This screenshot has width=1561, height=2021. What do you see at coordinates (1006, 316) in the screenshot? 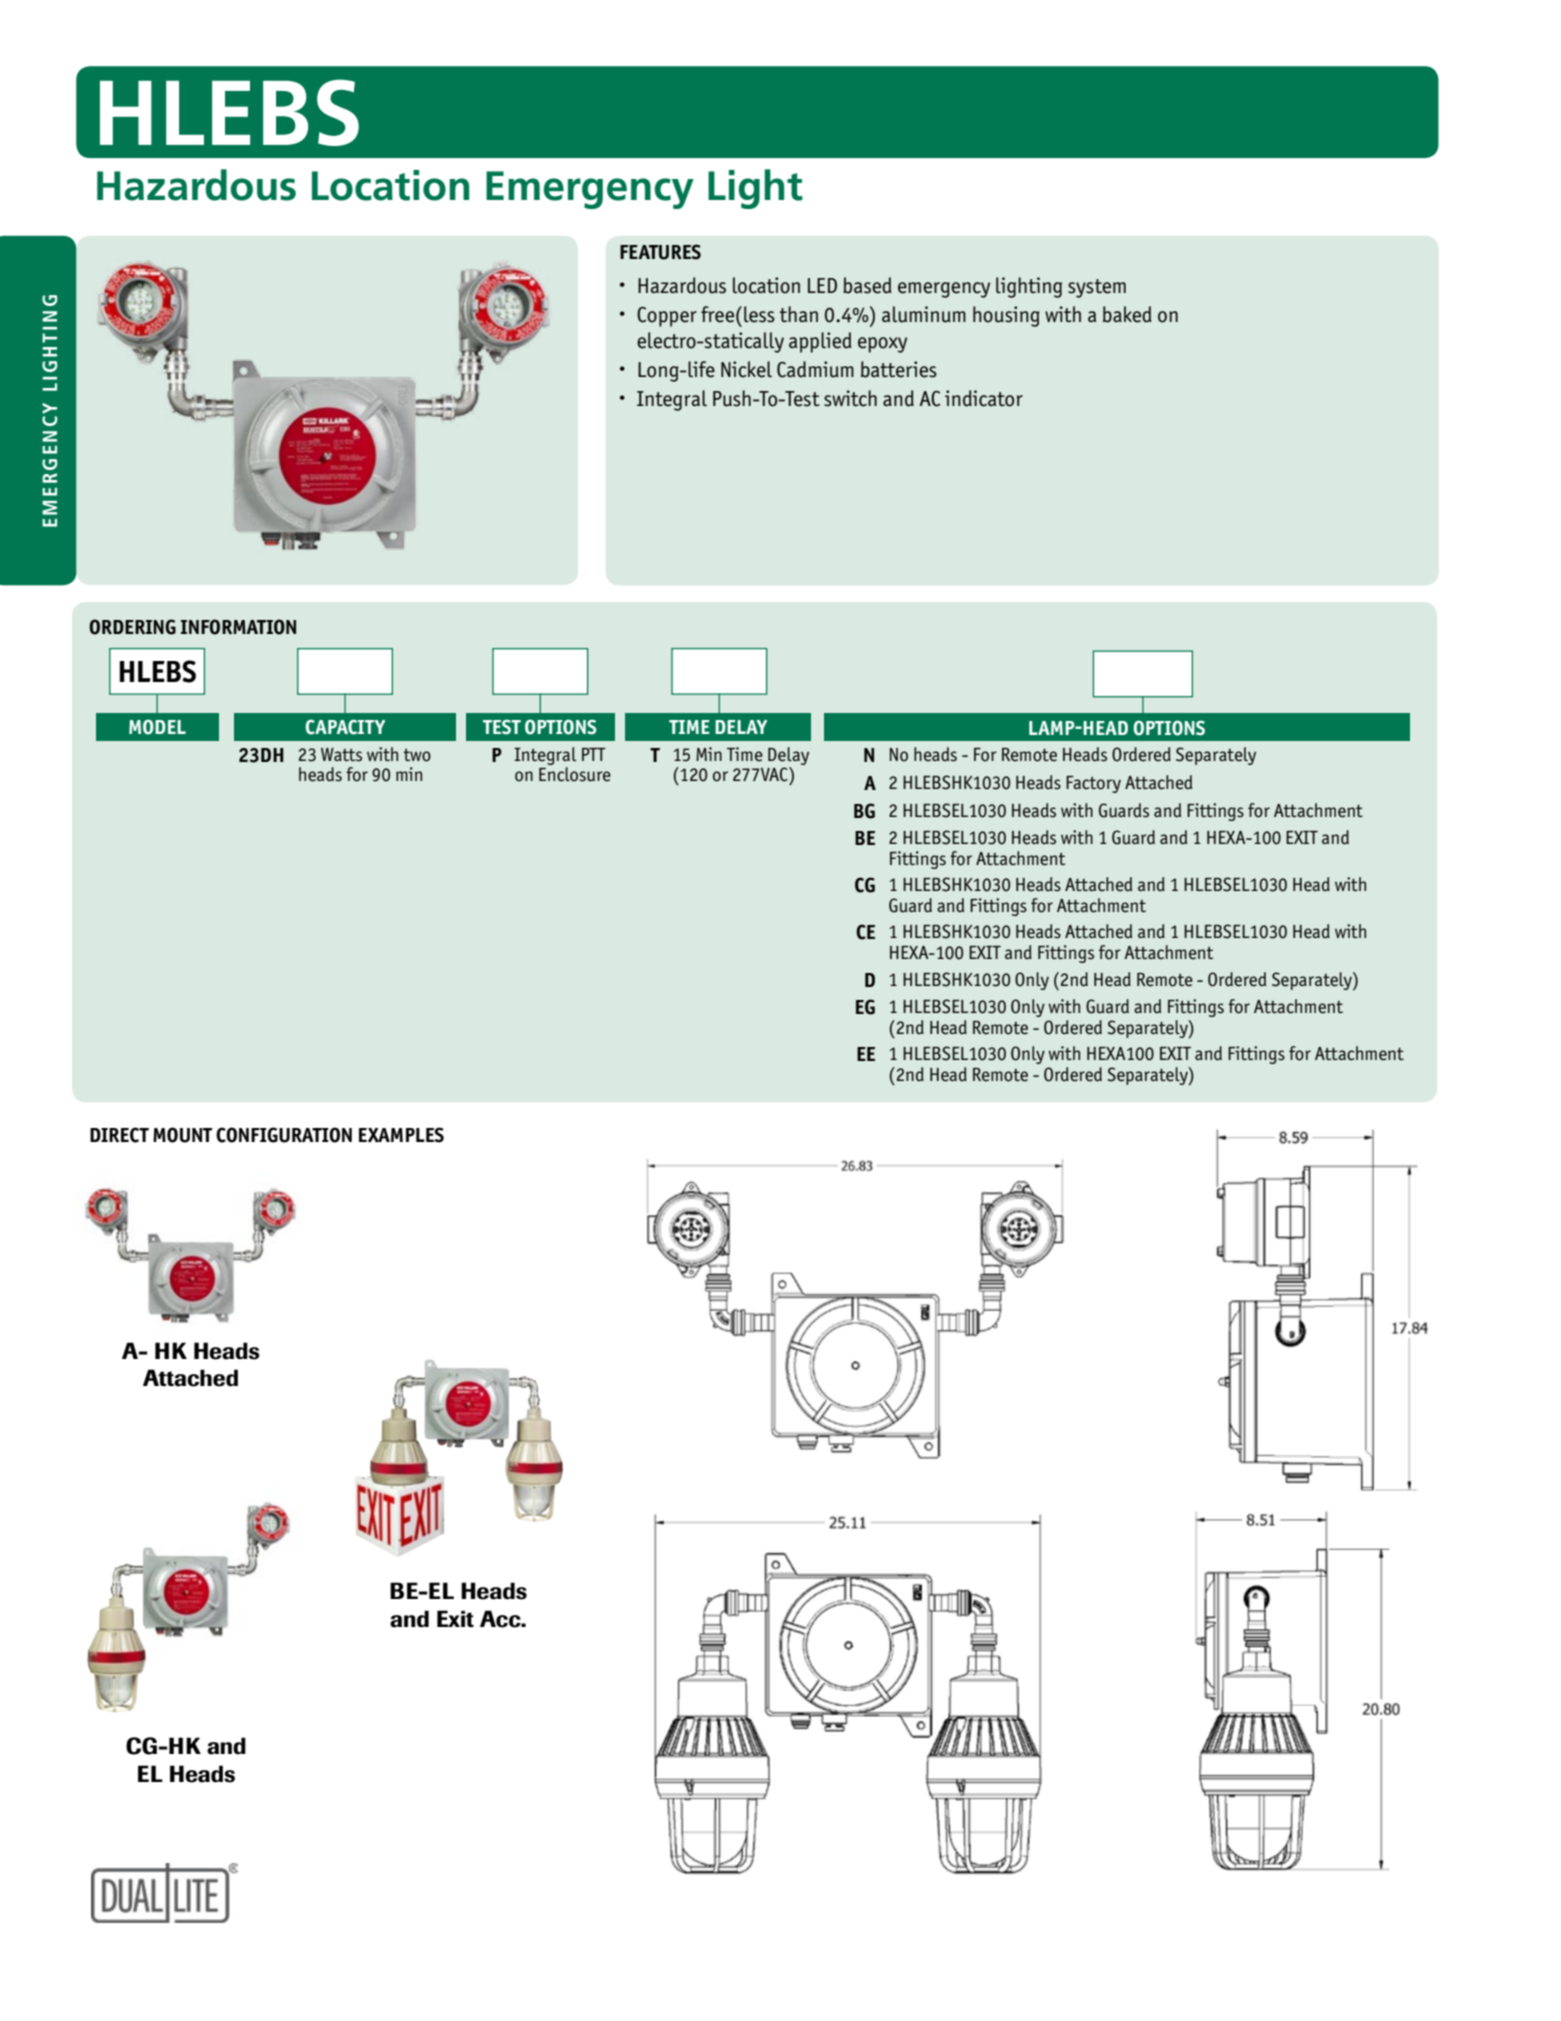
I see `housing` at bounding box center [1006, 316].
